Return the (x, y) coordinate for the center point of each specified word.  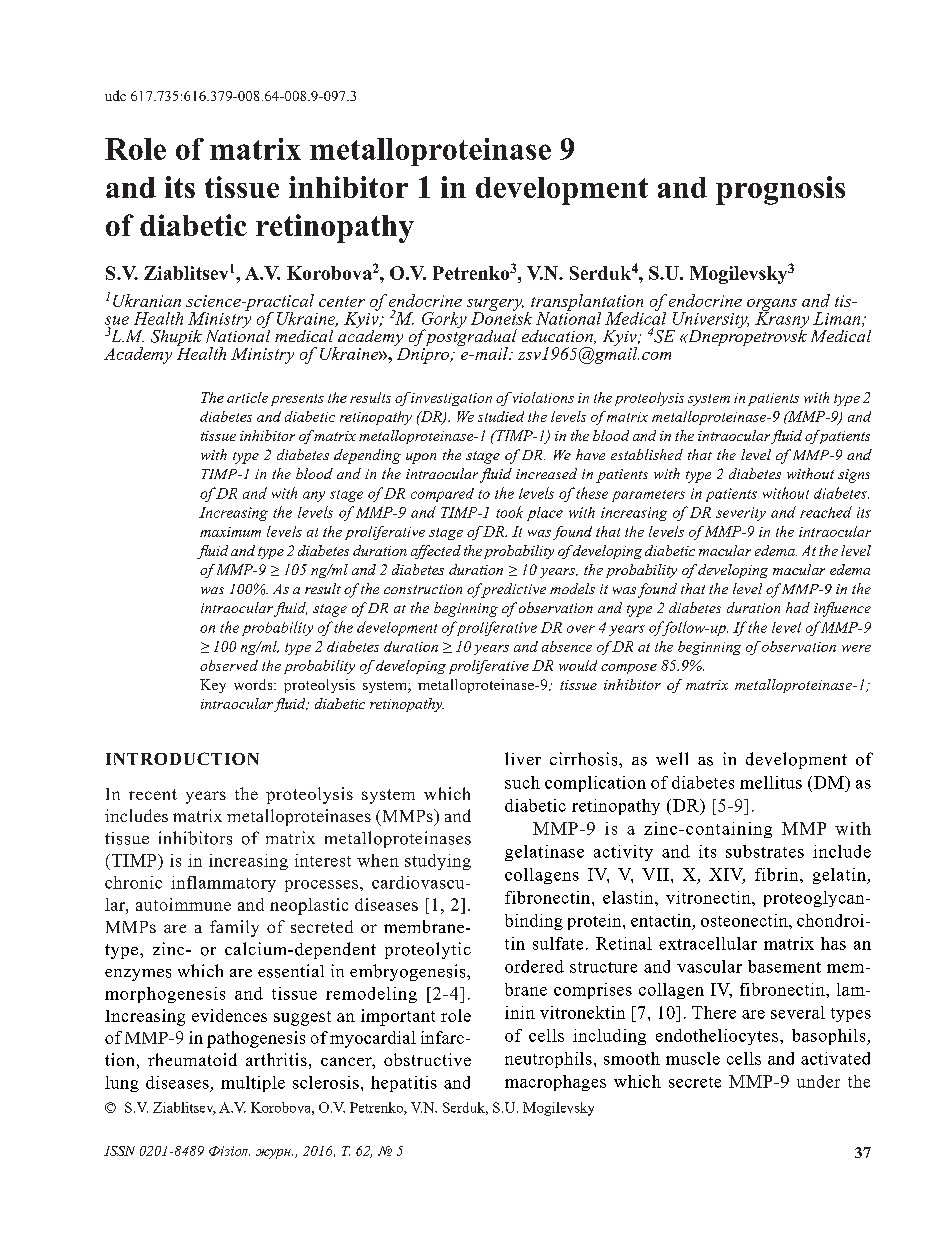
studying (438, 862)
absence (567, 646)
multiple (253, 1084)
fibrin (778, 874)
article (247, 397)
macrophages (555, 1083)
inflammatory (223, 884)
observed (229, 665)
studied (501, 416)
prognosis (780, 190)
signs (854, 476)
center (342, 301)
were (856, 648)
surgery (495, 306)
